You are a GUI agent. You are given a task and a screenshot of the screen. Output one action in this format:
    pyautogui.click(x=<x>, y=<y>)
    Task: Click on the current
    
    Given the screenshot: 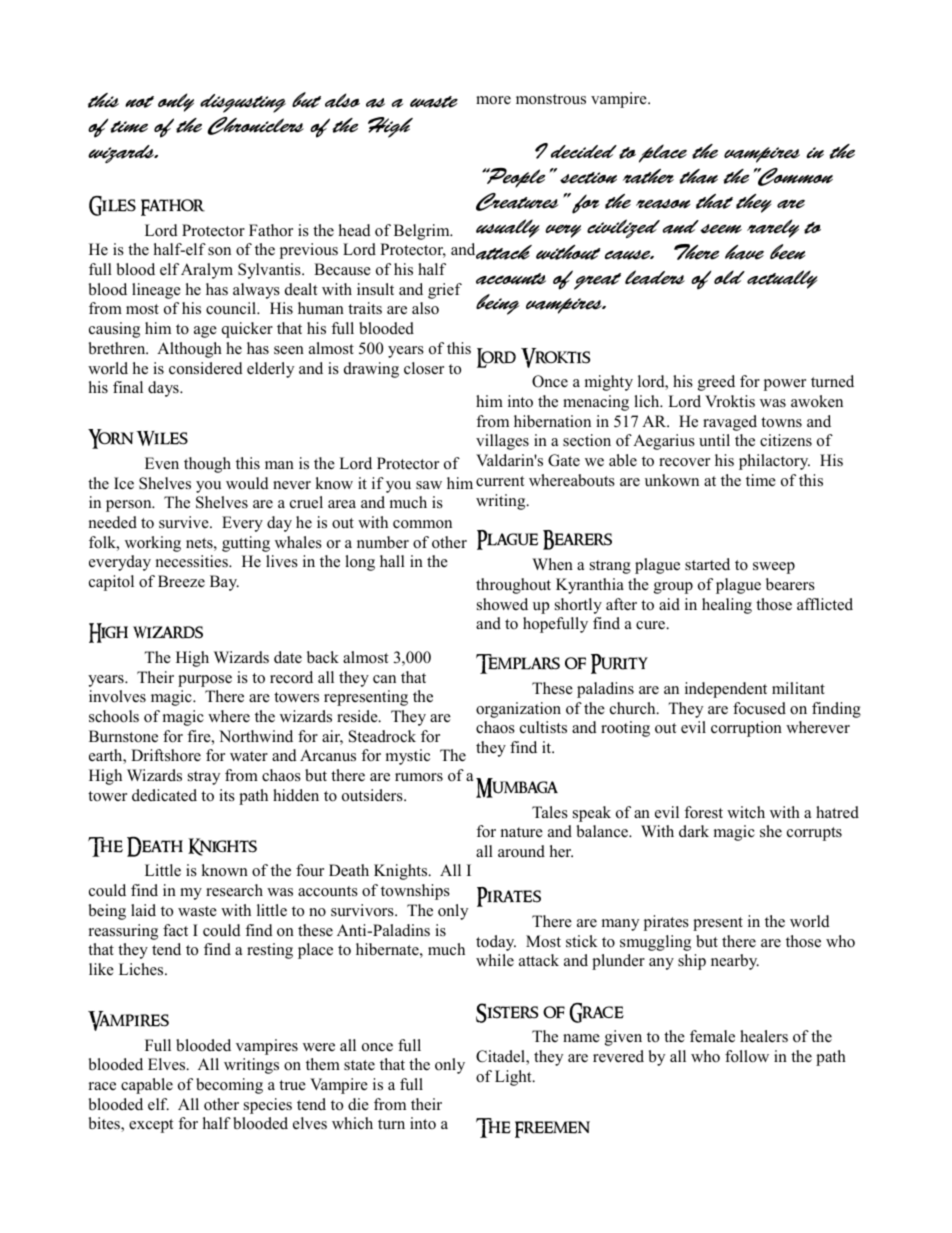 What is the action you would take?
    pyautogui.click(x=500, y=481)
